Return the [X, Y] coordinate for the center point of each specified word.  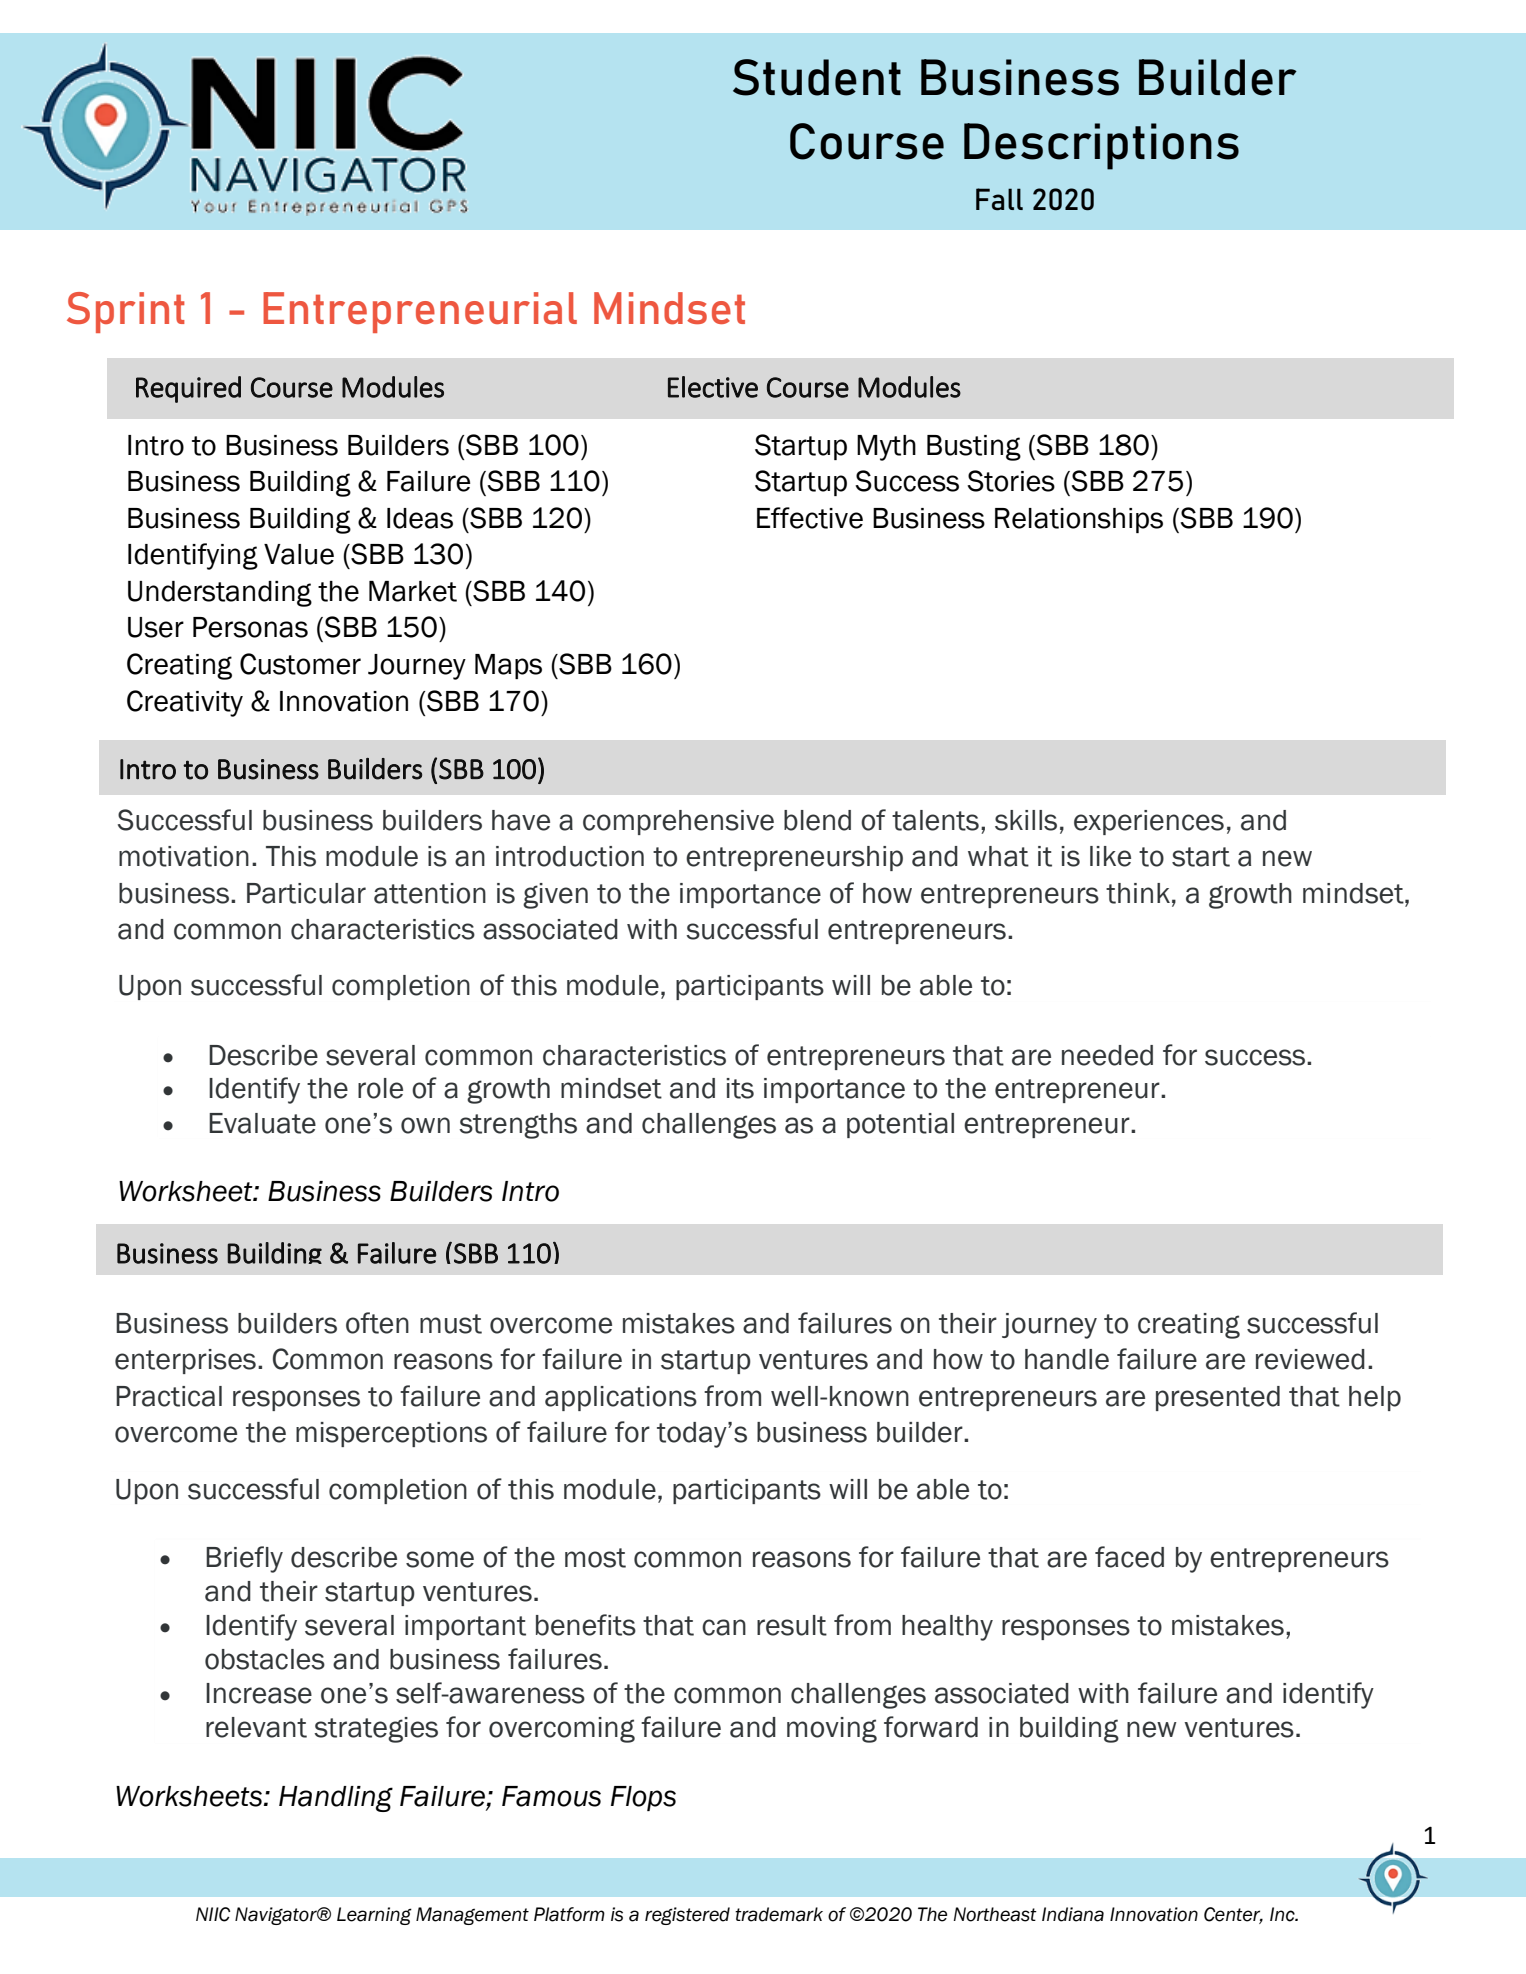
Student [817, 77]
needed [1107, 1055]
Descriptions [1101, 146]
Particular [306, 893]
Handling [336, 1799]
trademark [779, 1914]
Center [1233, 1915]
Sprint [126, 312]
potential [900, 1125]
